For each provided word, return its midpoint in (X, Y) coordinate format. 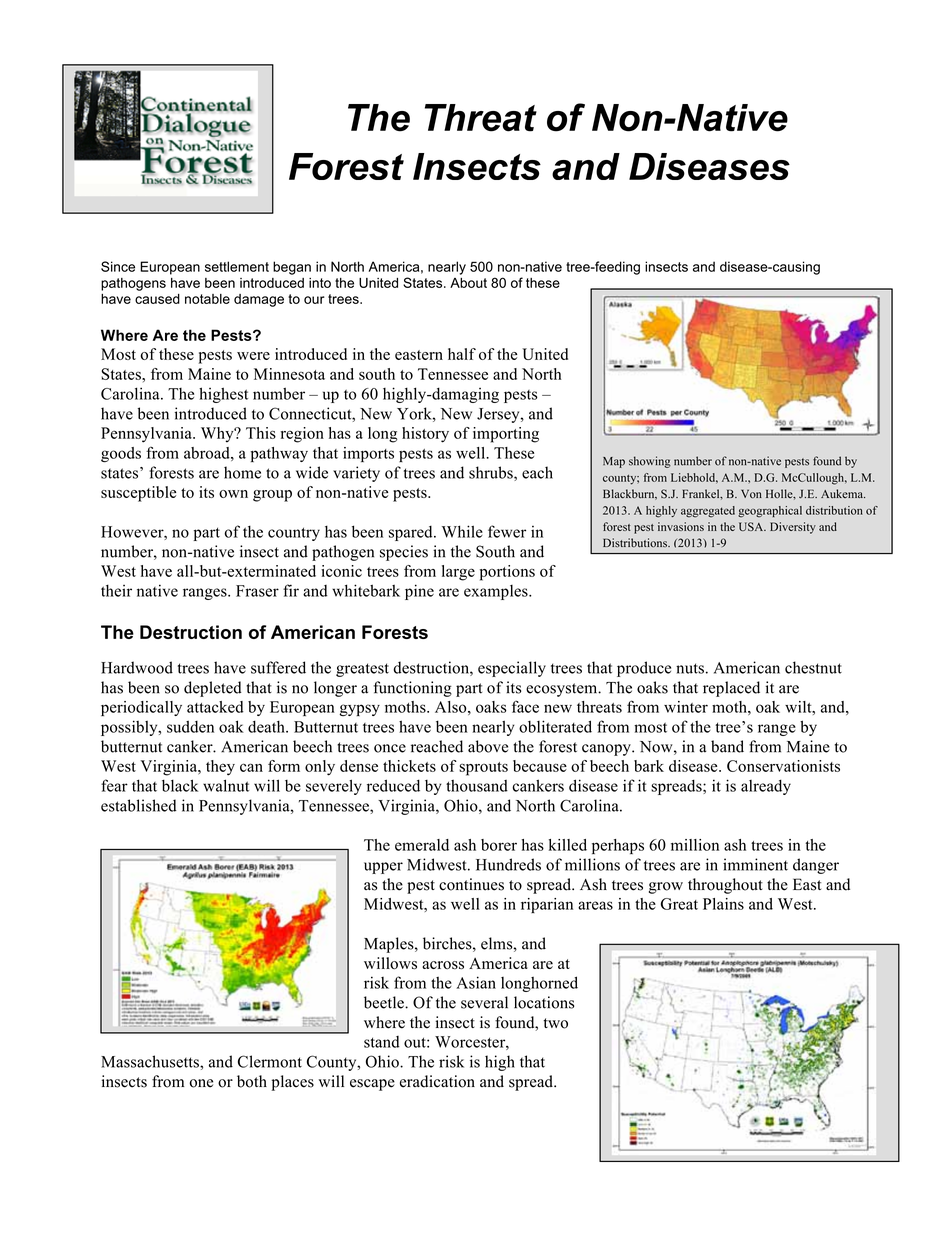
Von (751, 494)
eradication (437, 1081)
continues (471, 884)
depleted (213, 689)
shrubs (492, 473)
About (468, 283)
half (462, 354)
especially (512, 669)
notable (207, 299)
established (139, 805)
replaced (731, 689)
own (233, 494)
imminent (755, 864)
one (201, 1083)
